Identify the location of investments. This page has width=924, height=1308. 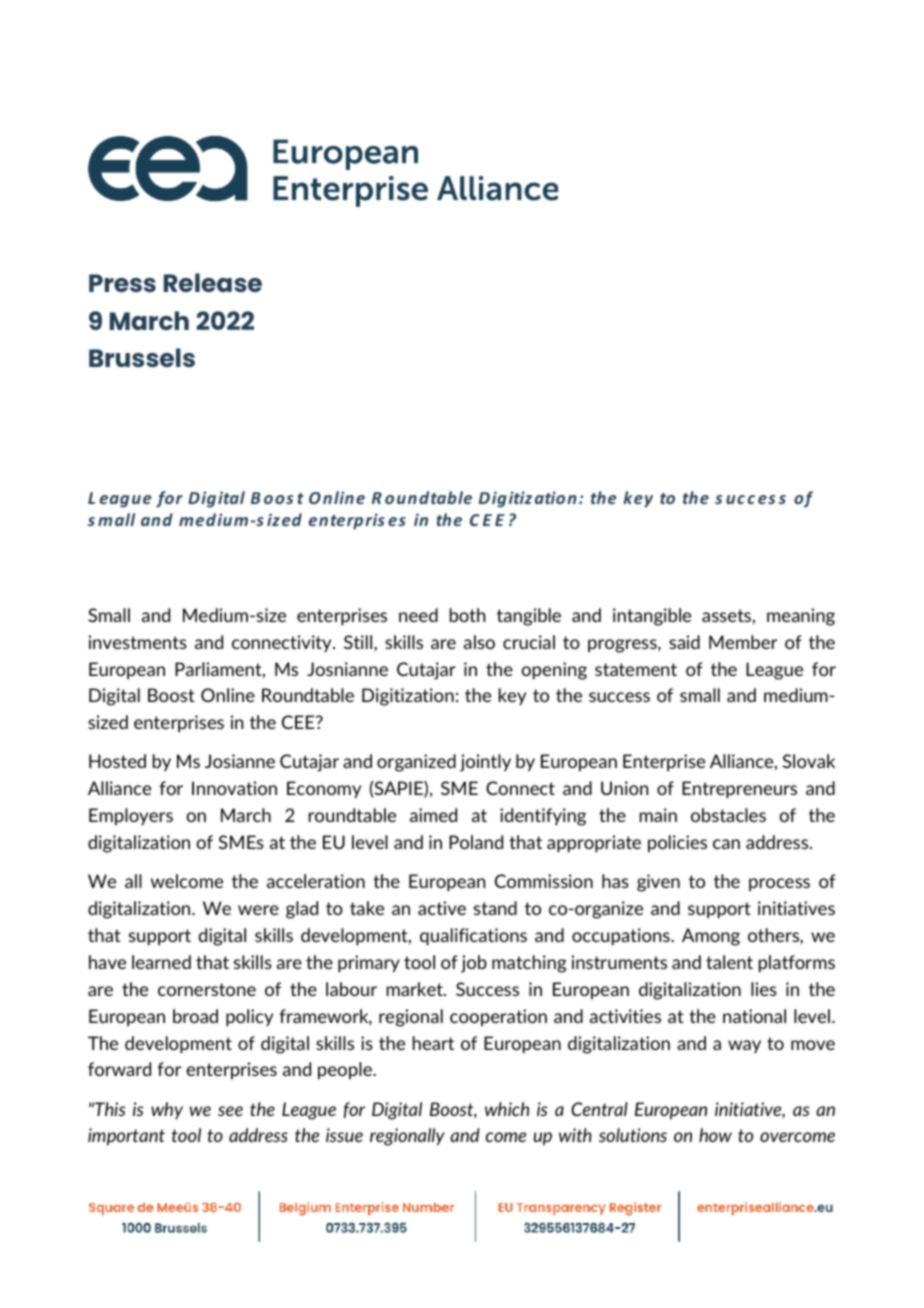
(138, 642).
